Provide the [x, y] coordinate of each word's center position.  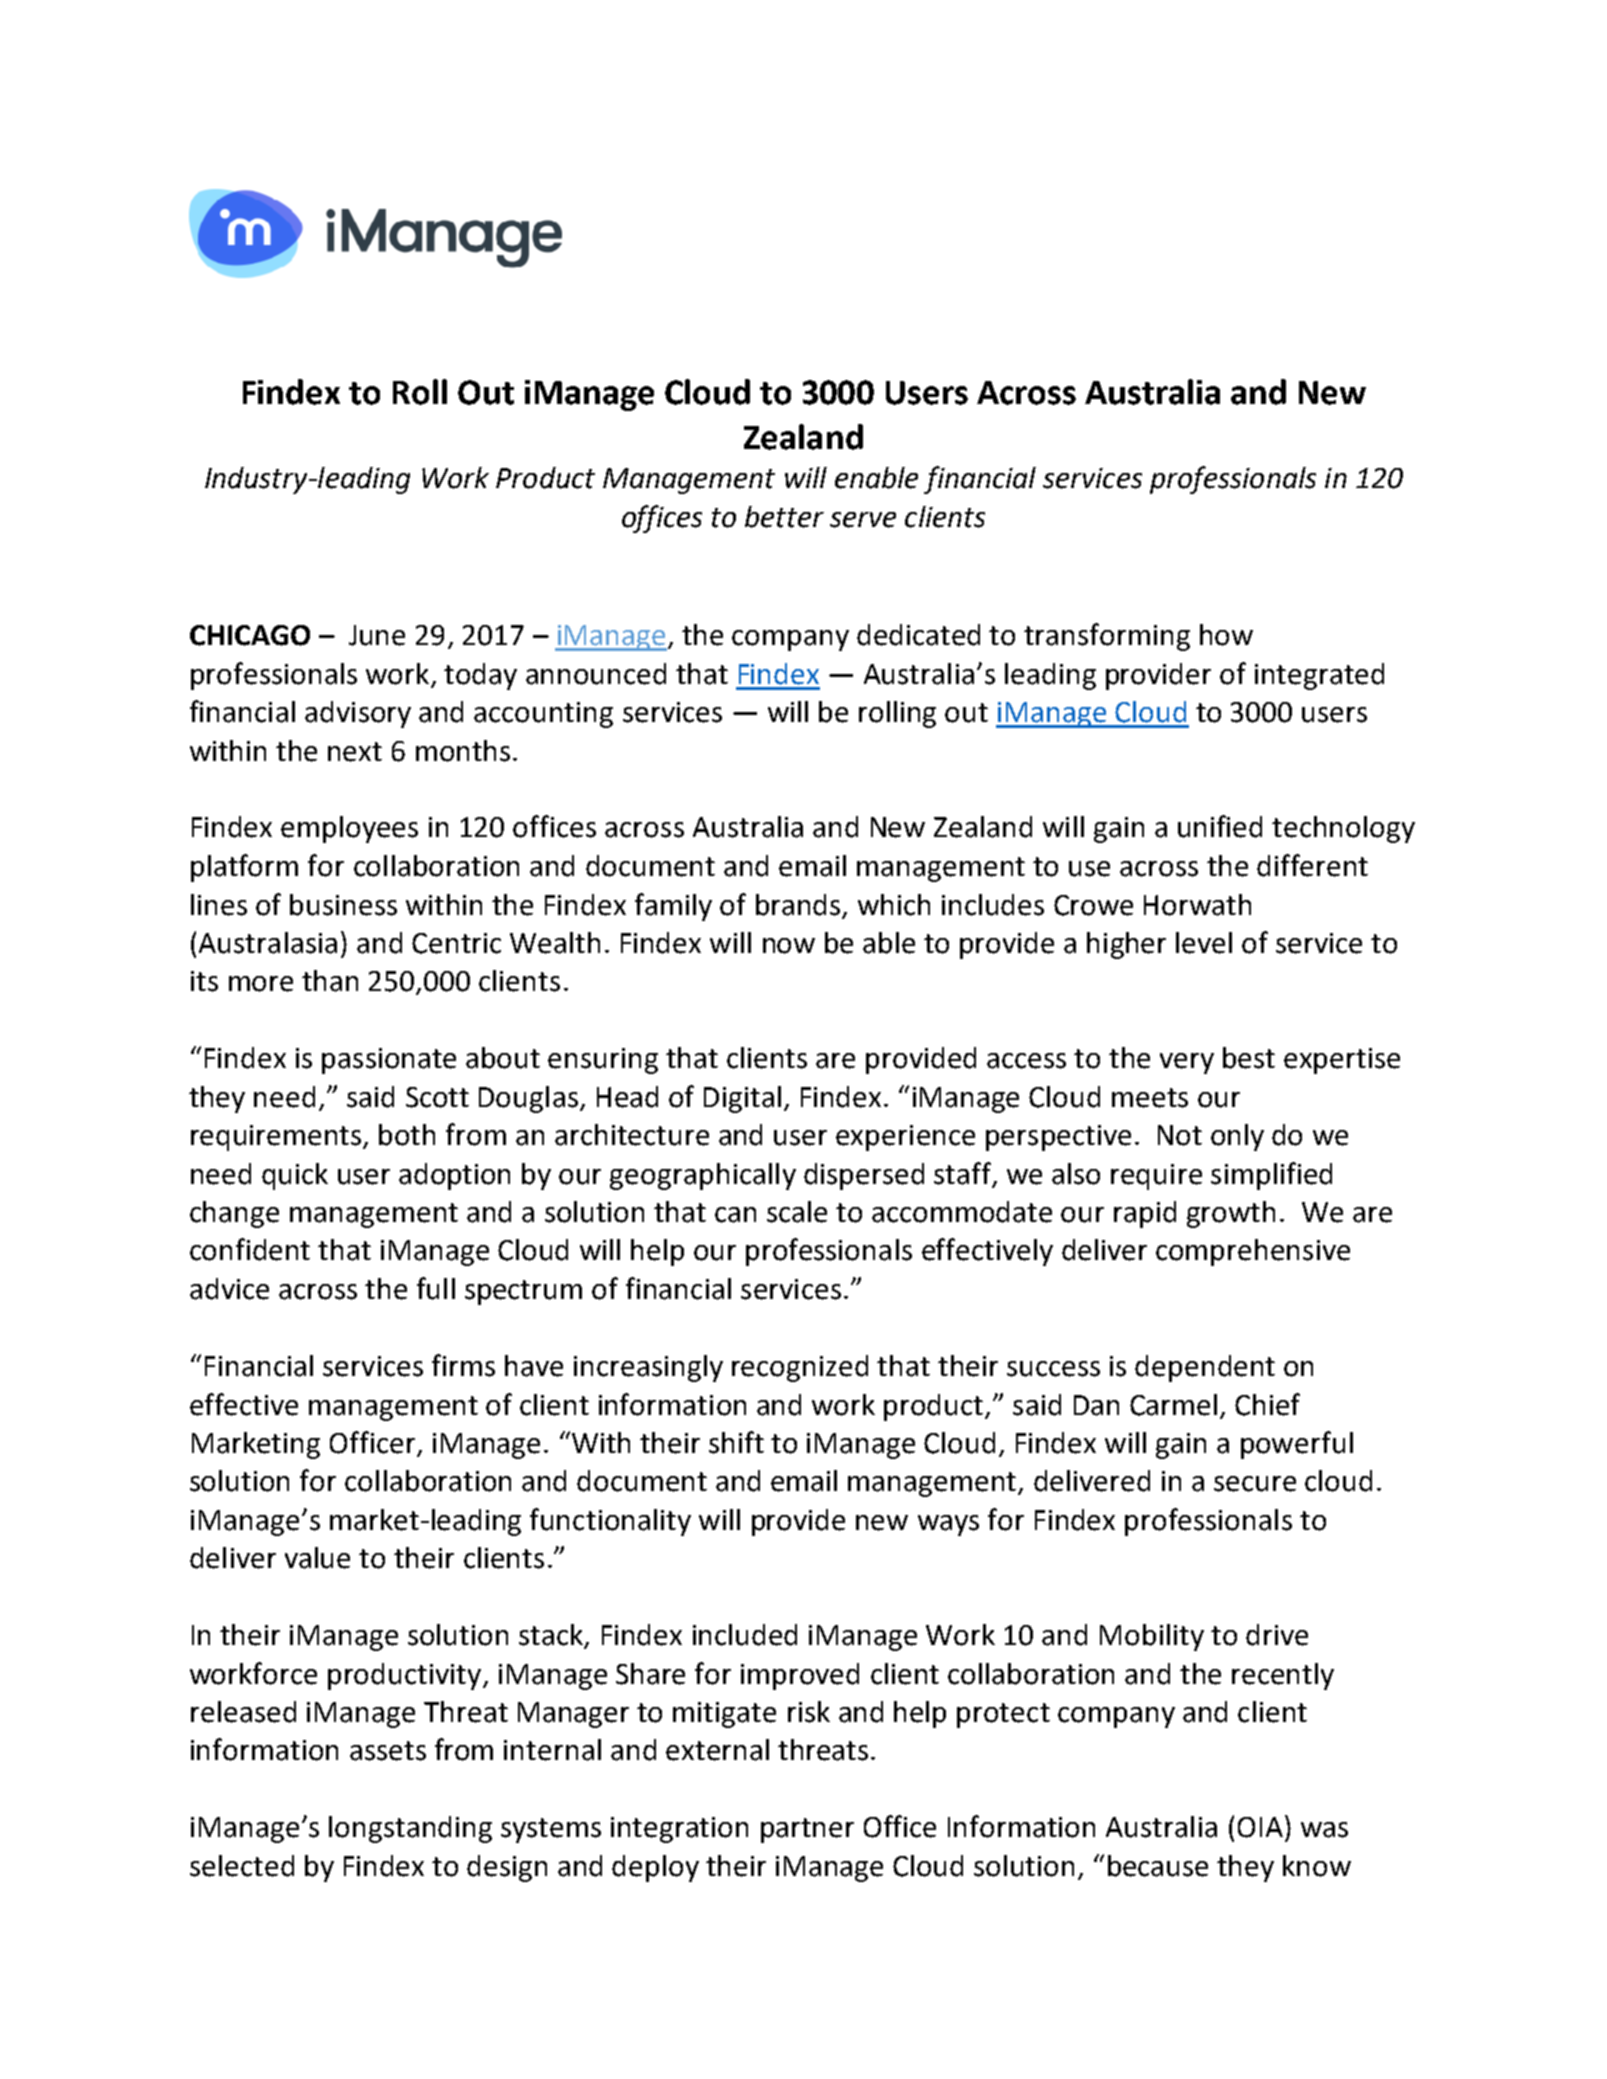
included [745, 1635]
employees [349, 829]
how [1226, 635]
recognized [800, 1368]
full [436, 1288]
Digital [742, 1099]
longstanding [410, 1829]
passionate [389, 1061]
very [1187, 1063]
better [784, 517]
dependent [1205, 1368]
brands [798, 905]
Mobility [1152, 1637]
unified [1220, 826]
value [317, 1558]
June [377, 635]
